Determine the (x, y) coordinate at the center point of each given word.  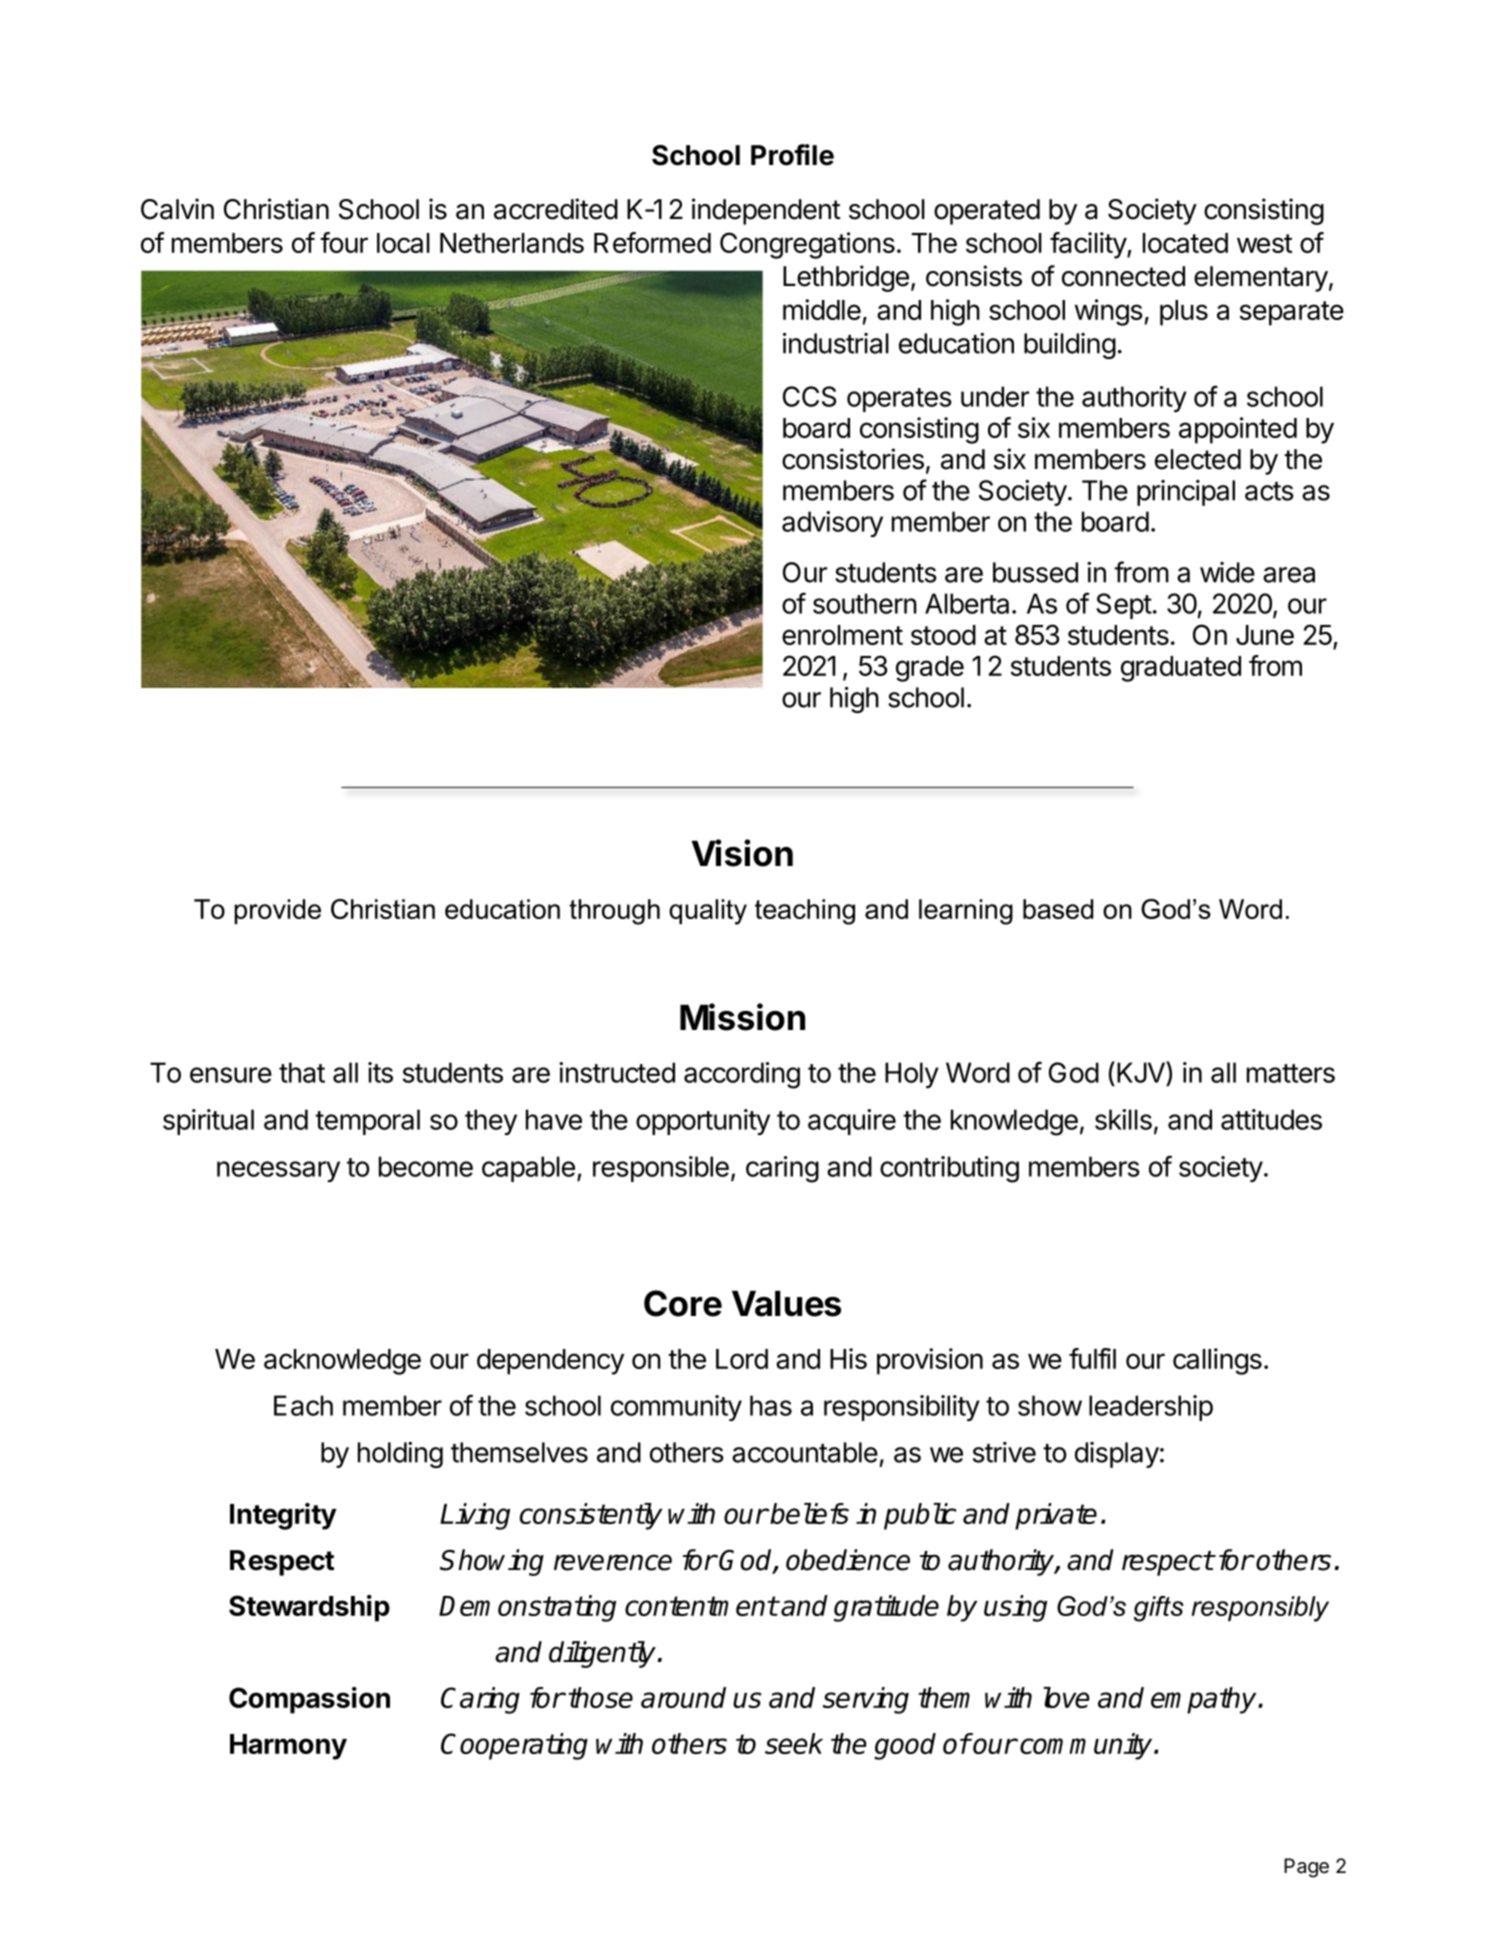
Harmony (288, 1747)
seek (794, 1743)
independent (766, 211)
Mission (742, 1017)
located (1185, 243)
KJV (1142, 1073)
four (344, 242)
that (302, 1072)
